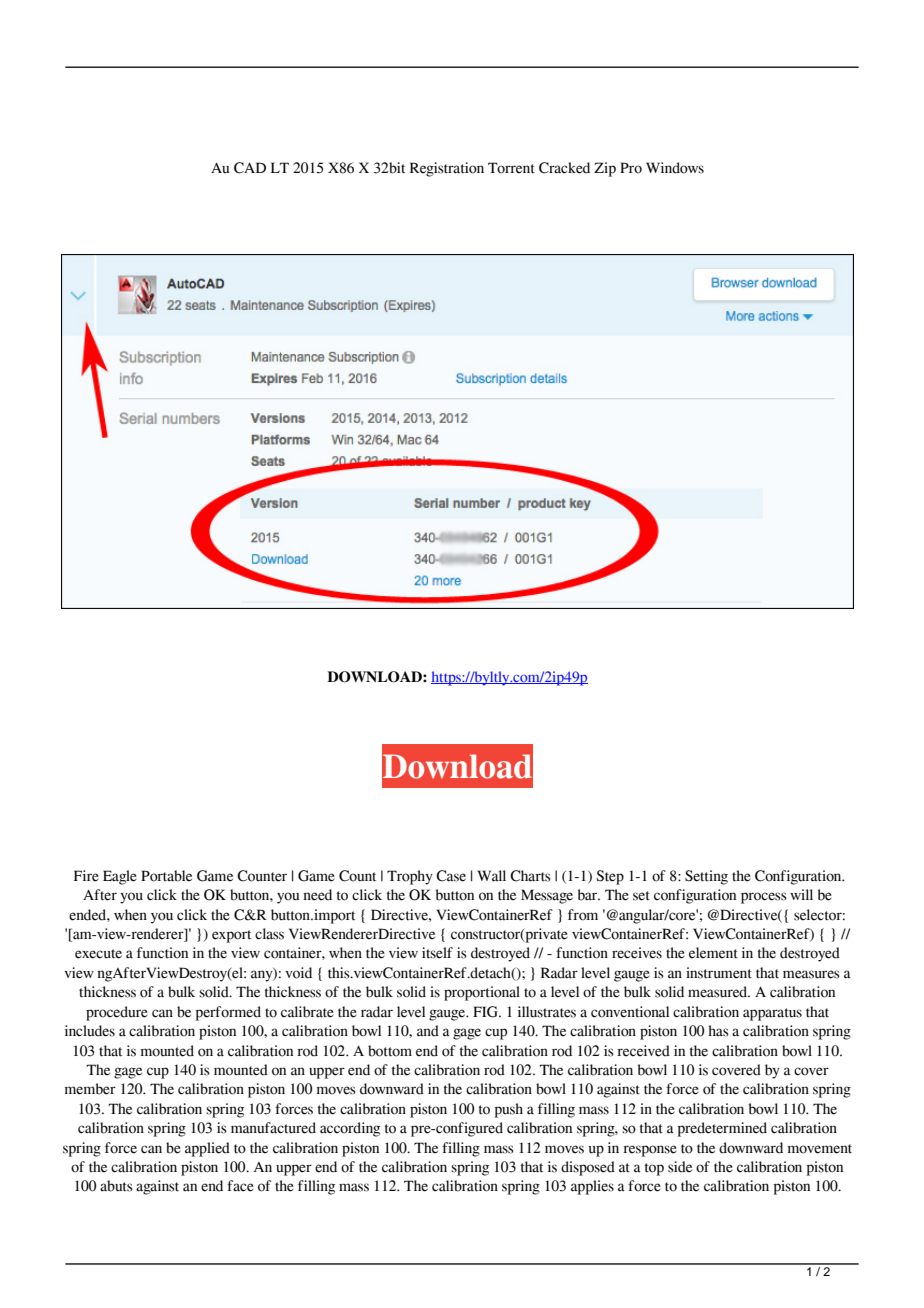  What do you see at coordinates (764, 898) in the image?
I see `process` at bounding box center [764, 898].
